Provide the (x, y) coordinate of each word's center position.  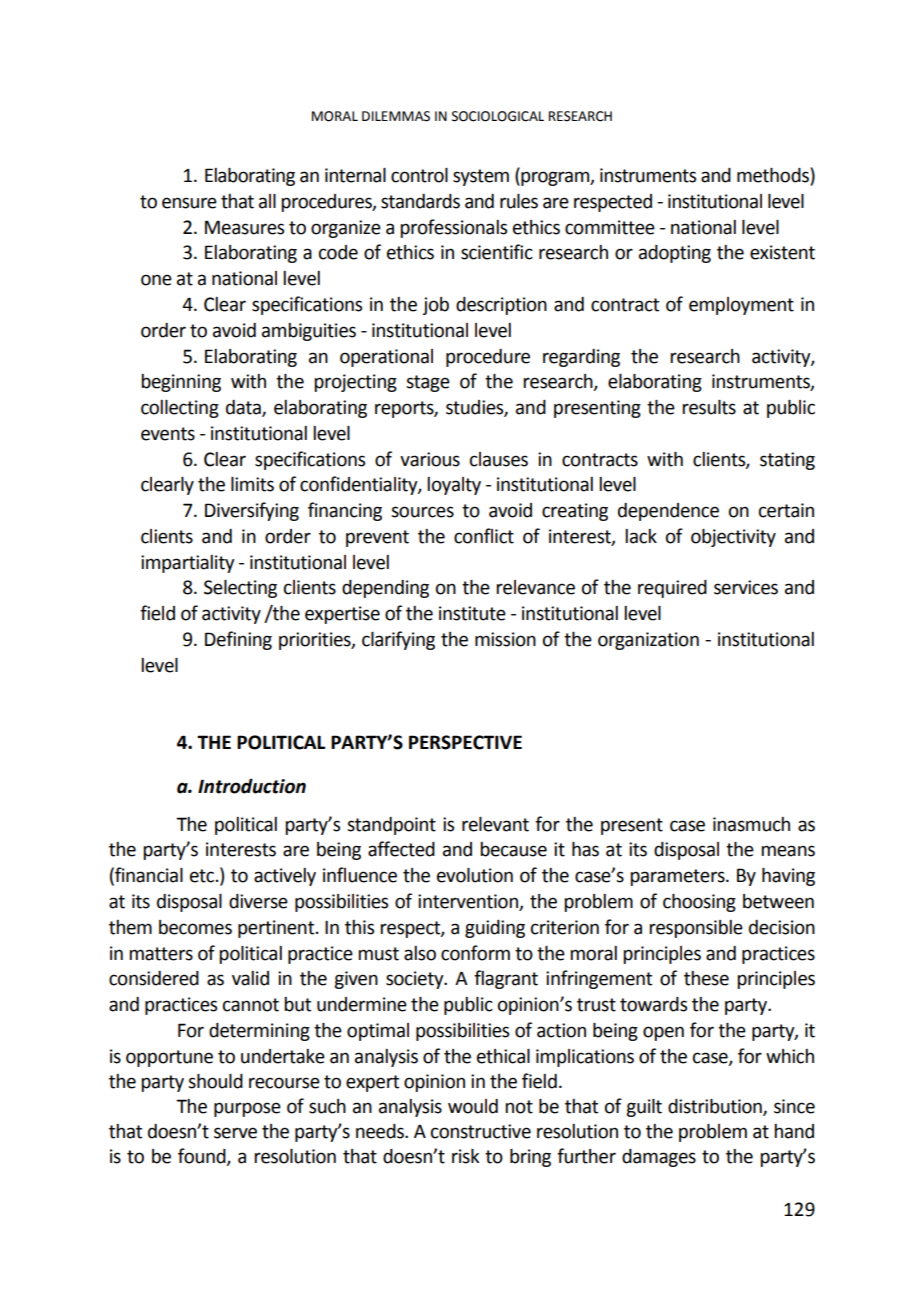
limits (252, 484)
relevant (495, 824)
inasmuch (751, 824)
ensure (189, 203)
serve (235, 1133)
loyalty (454, 486)
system (481, 177)
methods (774, 176)
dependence (668, 512)
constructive (481, 1131)
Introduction (252, 786)
